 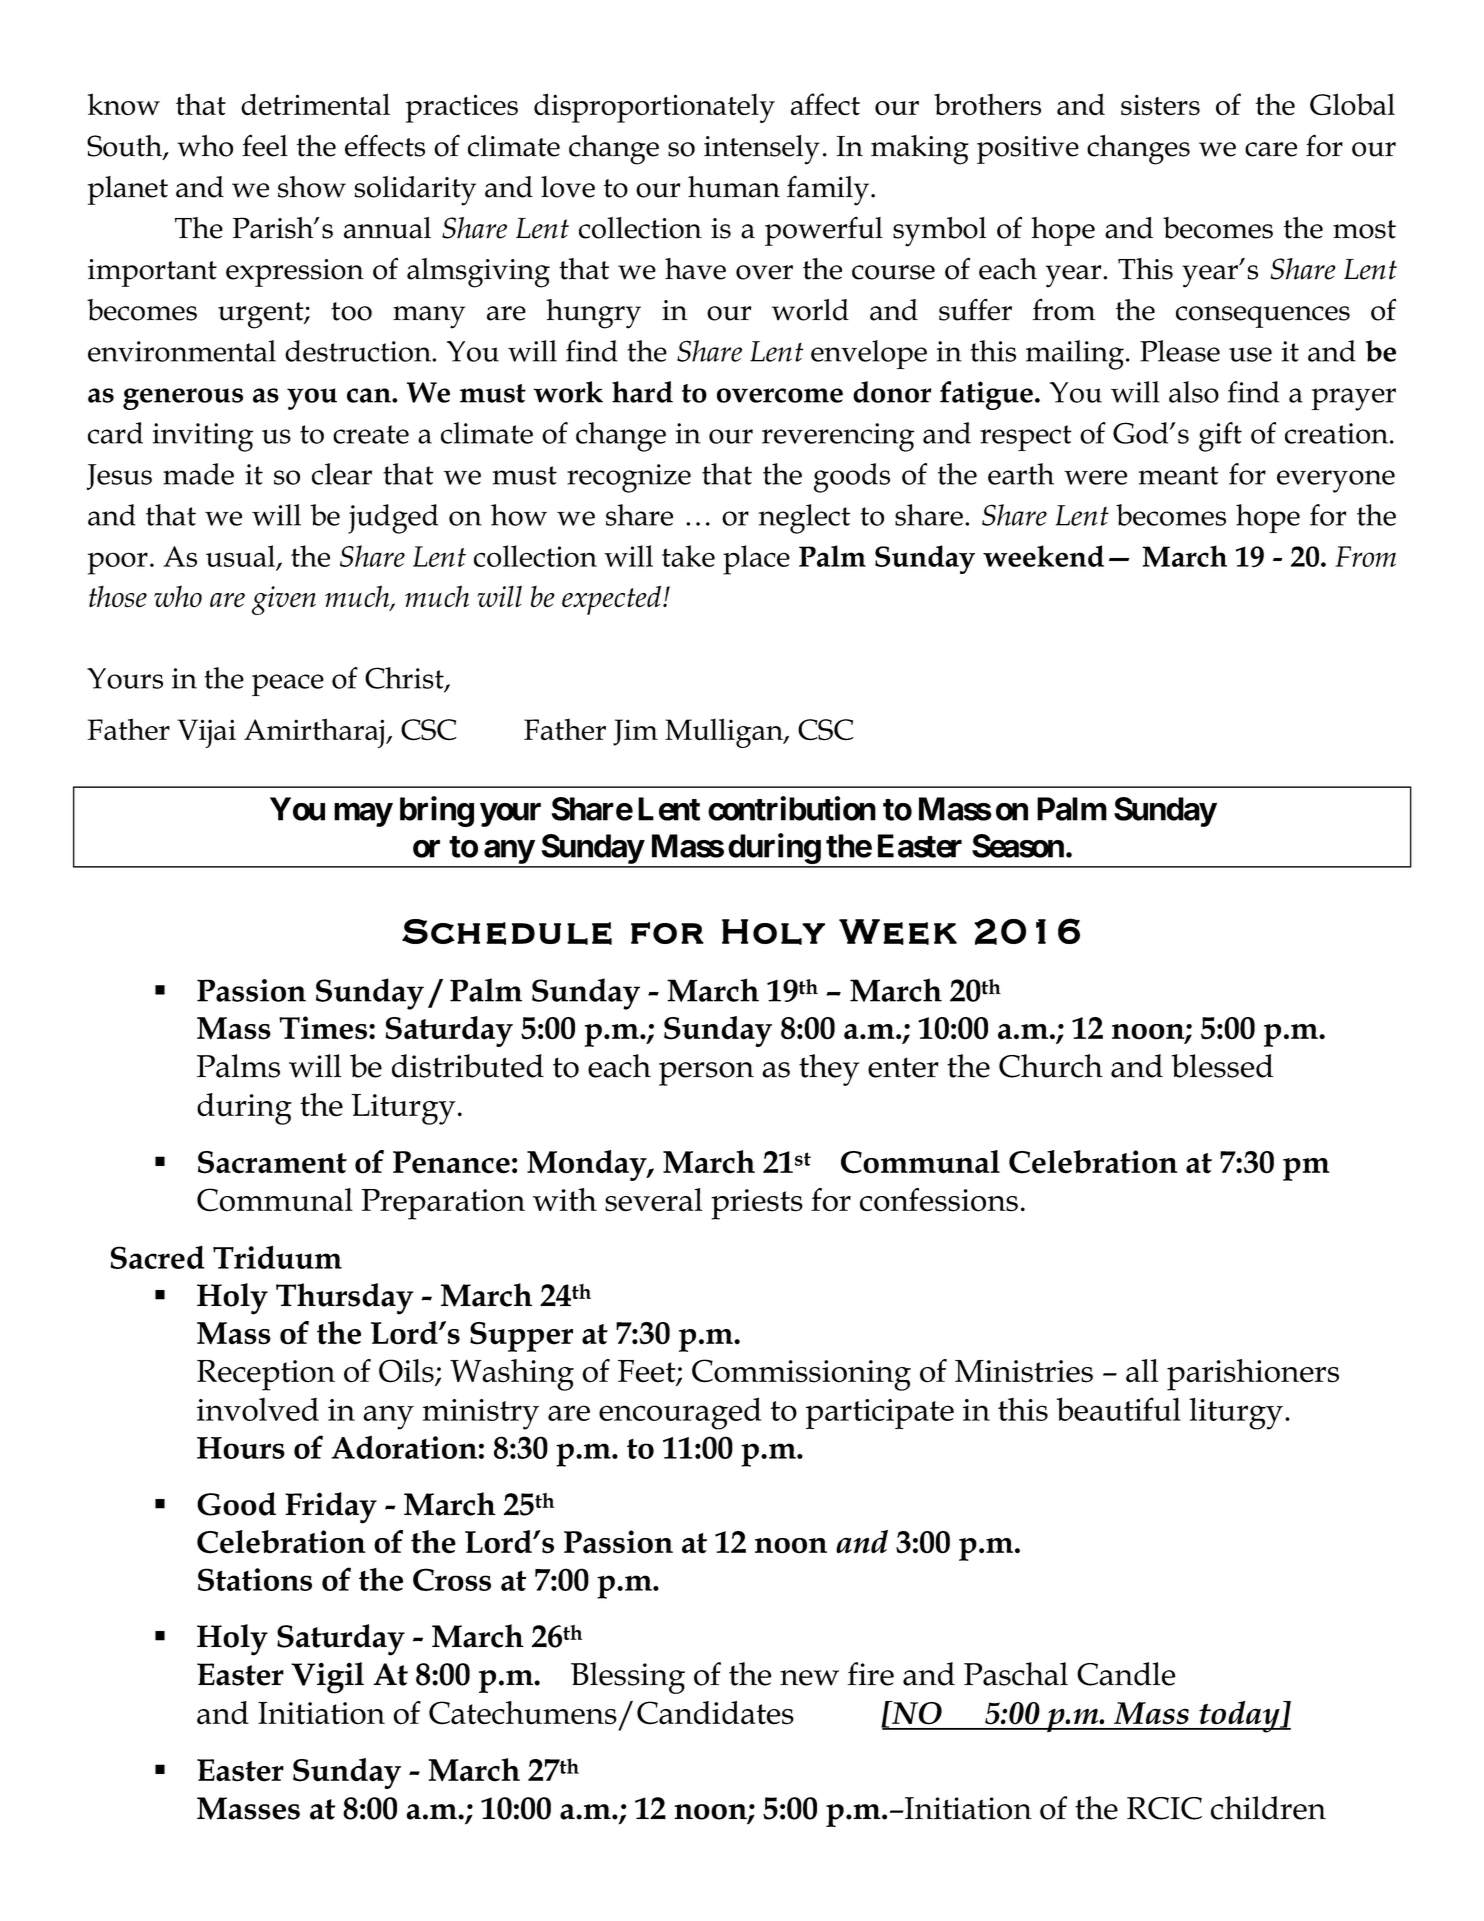 What do you see at coordinates (1271, 149) in the document?
I see `care` at bounding box center [1271, 149].
